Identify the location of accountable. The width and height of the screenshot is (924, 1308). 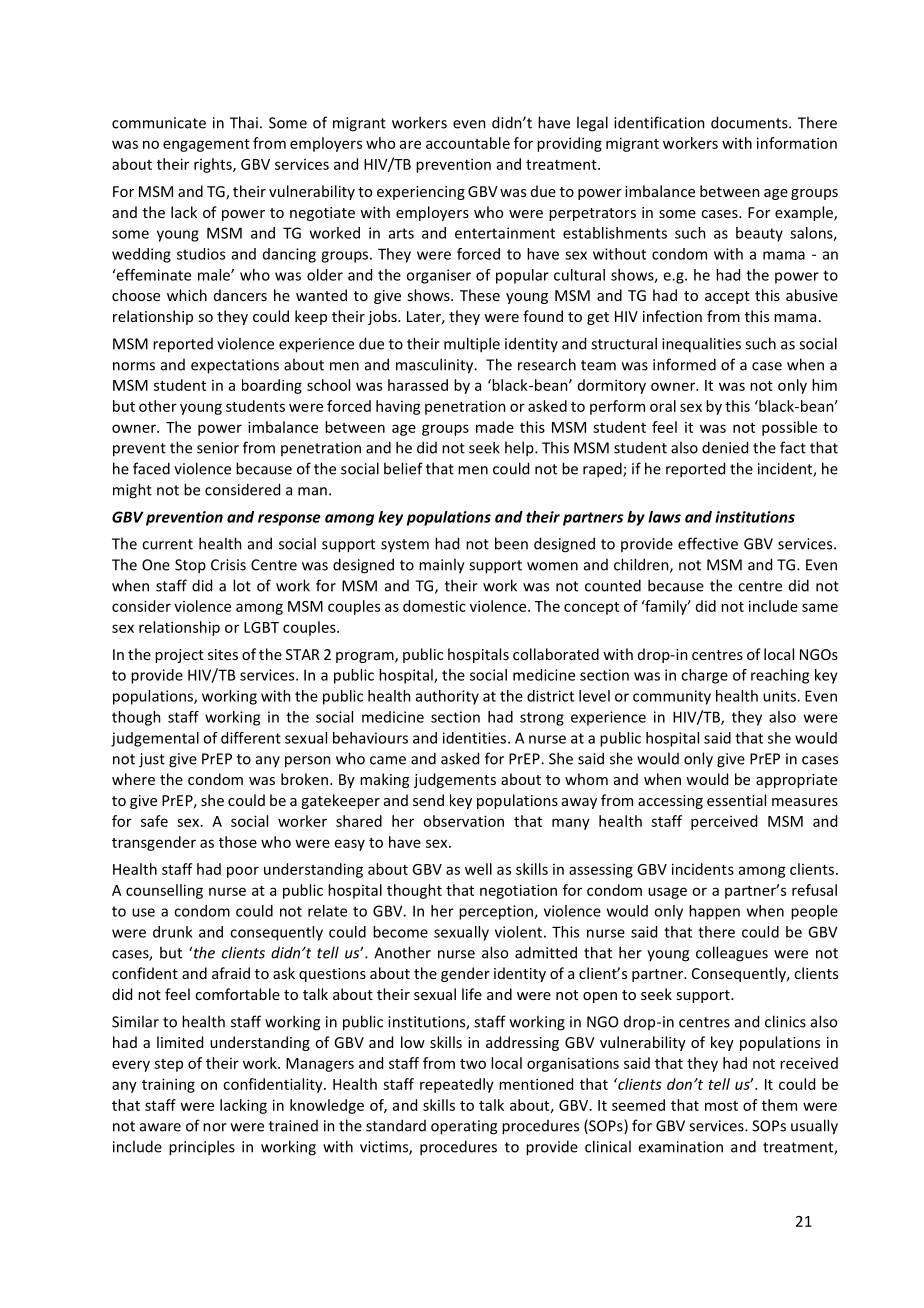
(468, 143).
